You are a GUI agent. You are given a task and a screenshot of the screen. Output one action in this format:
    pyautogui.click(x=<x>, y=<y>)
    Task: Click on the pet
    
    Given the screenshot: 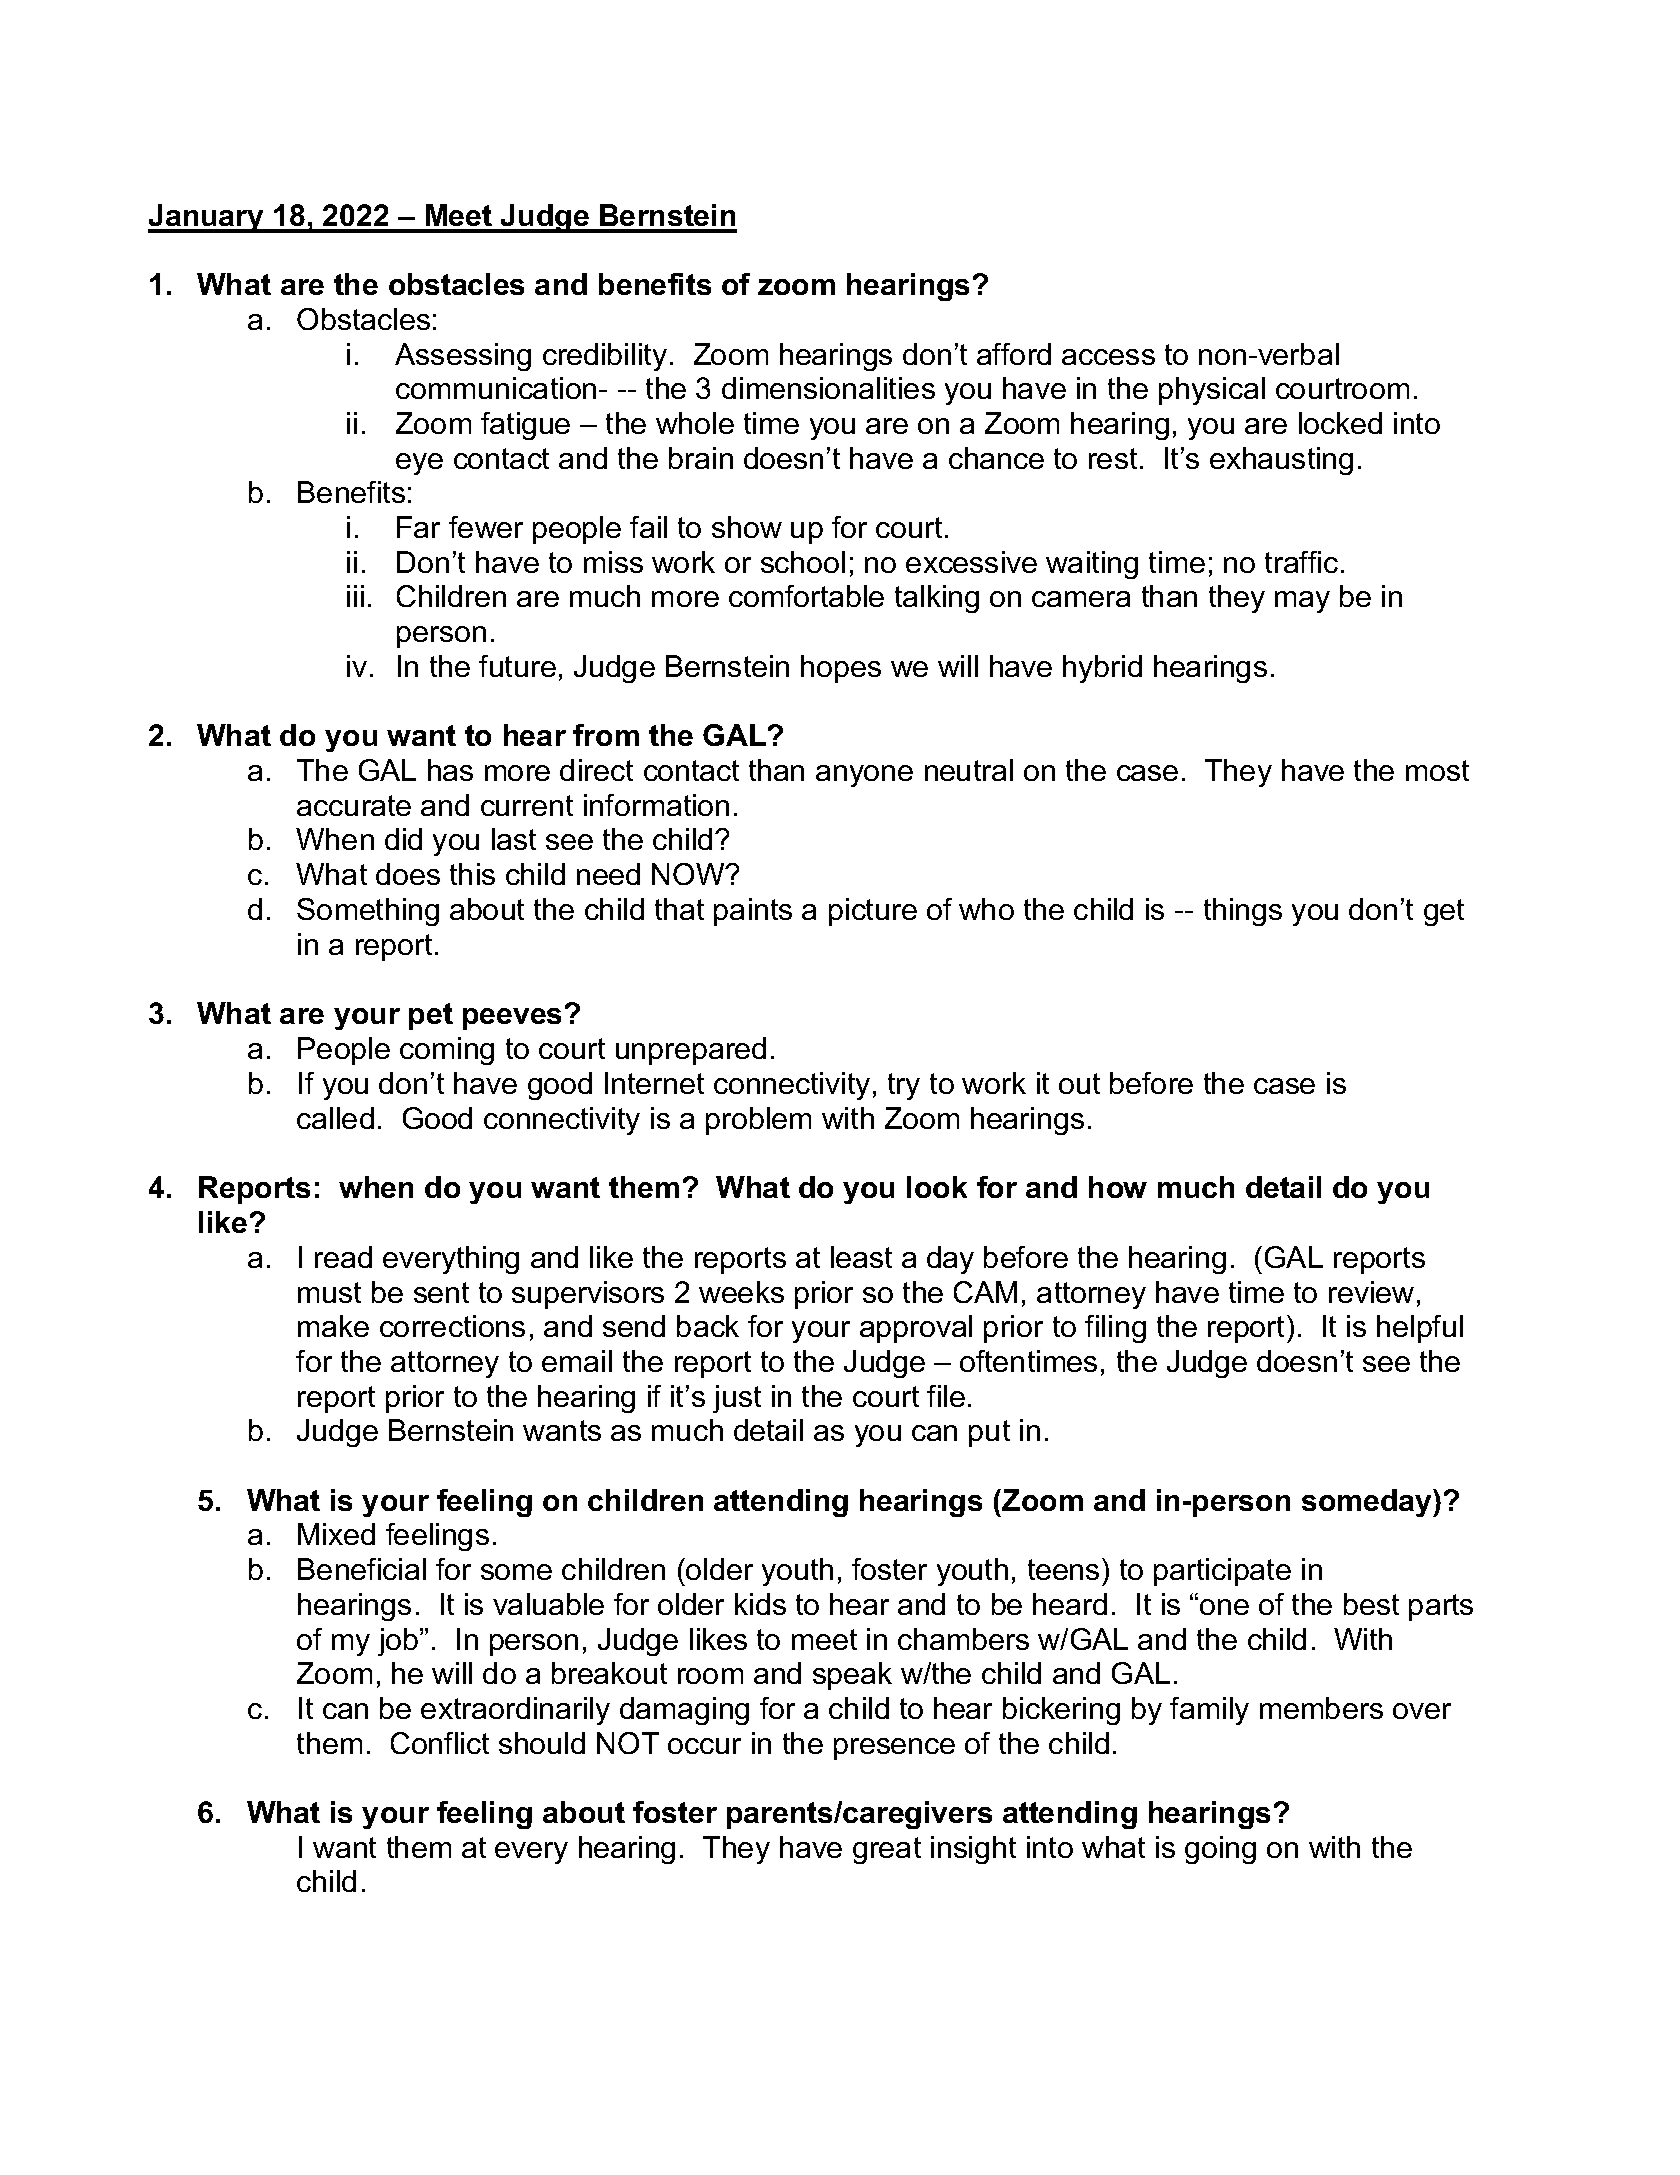 What is the action you would take?
    pyautogui.click(x=431, y=1016)
